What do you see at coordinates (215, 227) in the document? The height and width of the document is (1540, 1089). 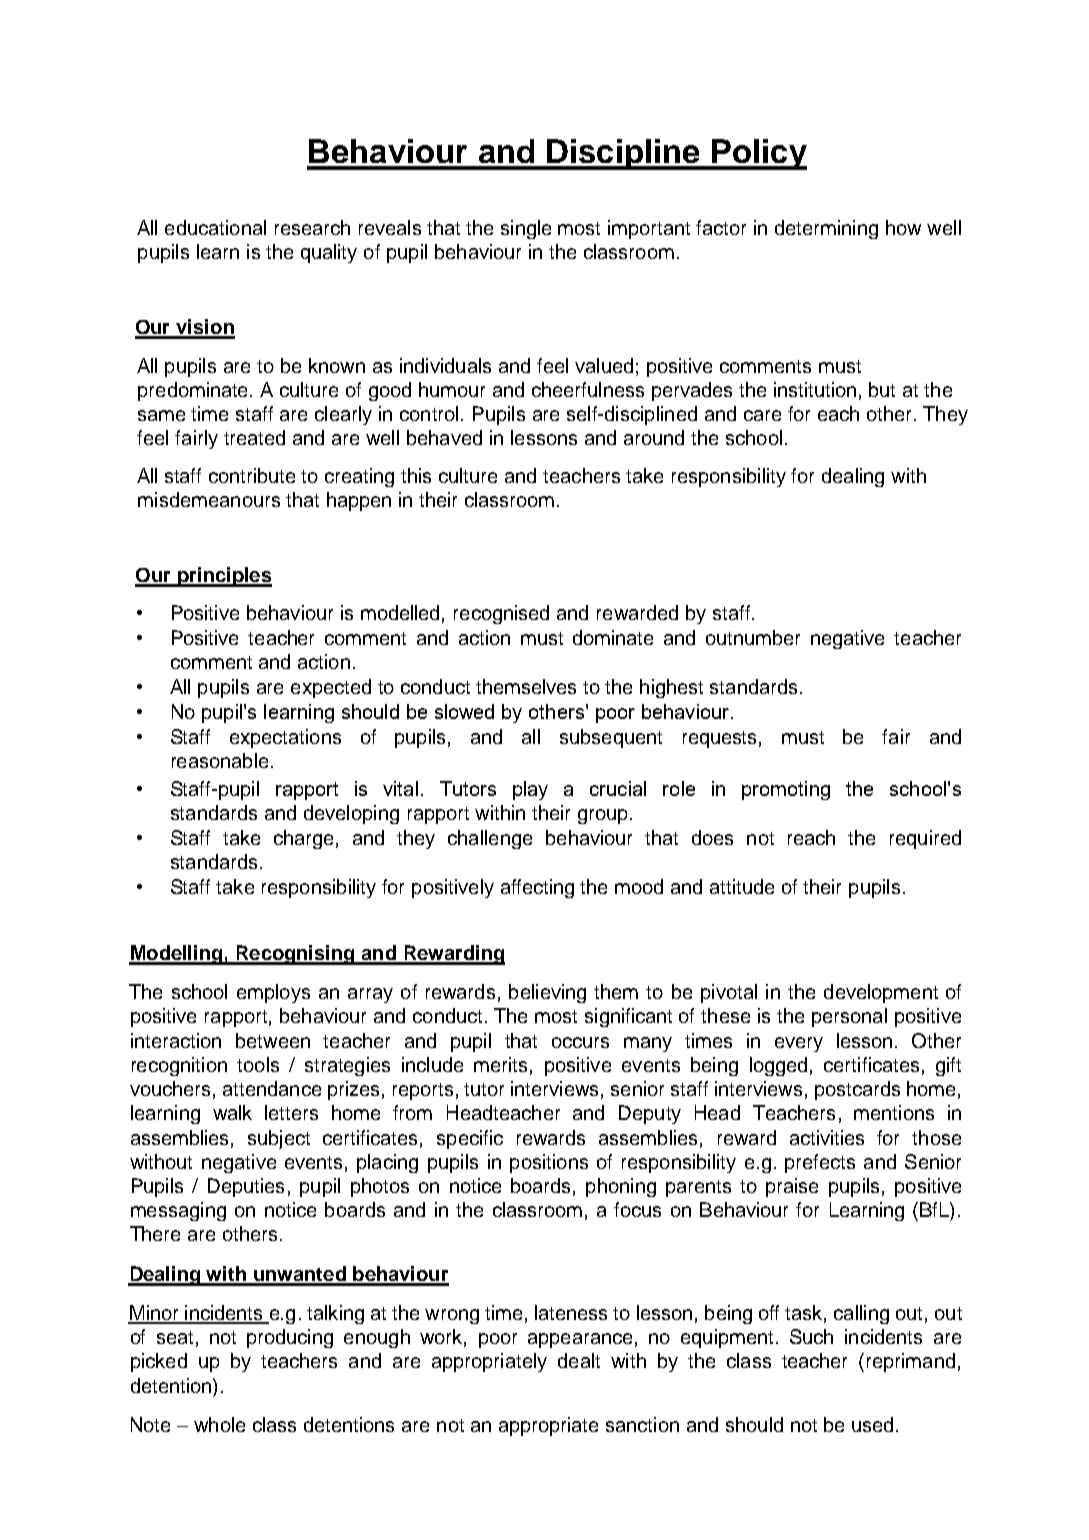 I see `educational` at bounding box center [215, 227].
